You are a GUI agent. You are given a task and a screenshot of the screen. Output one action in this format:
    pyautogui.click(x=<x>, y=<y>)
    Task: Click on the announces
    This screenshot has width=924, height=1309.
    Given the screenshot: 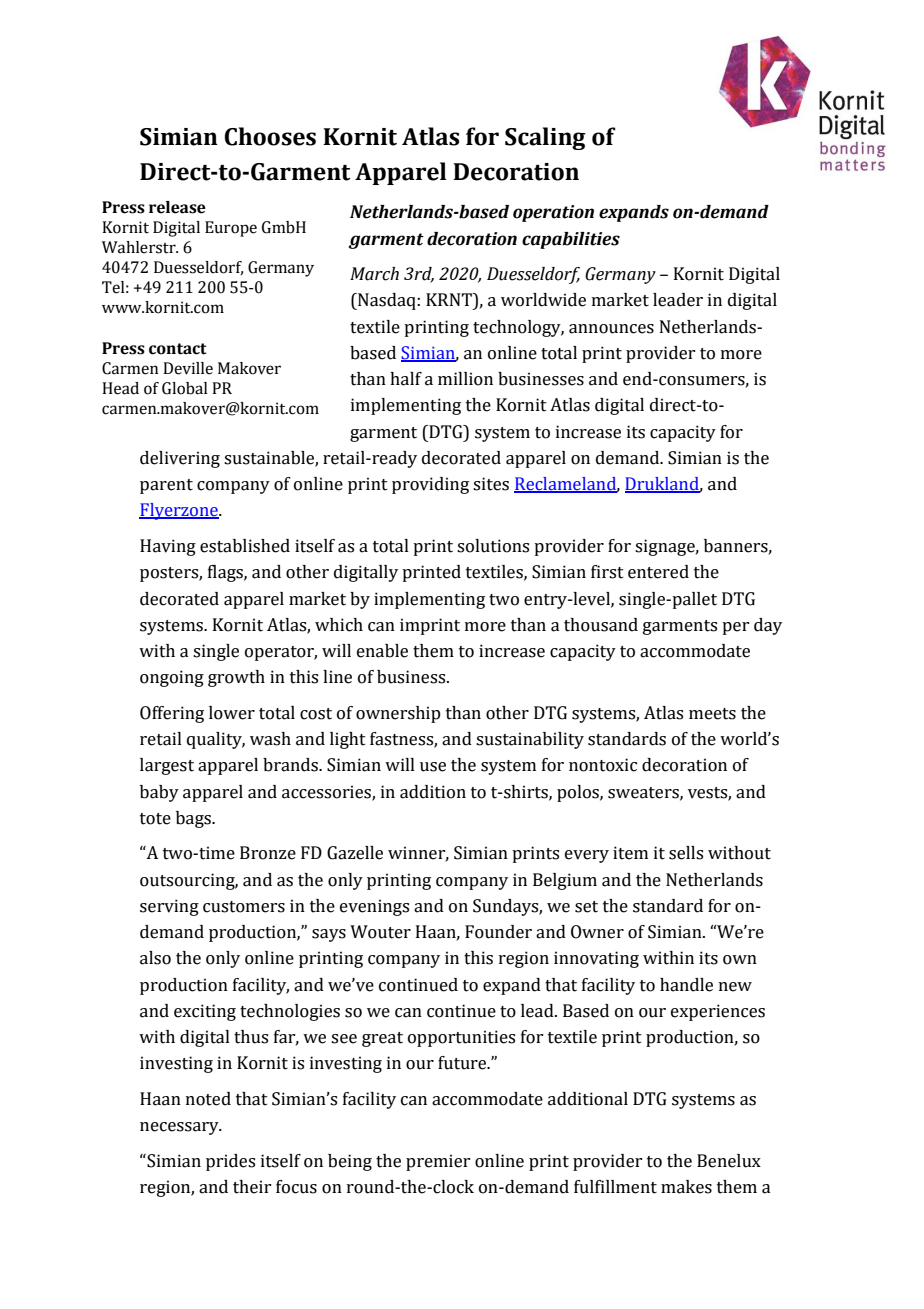 What is the action you would take?
    pyautogui.click(x=611, y=329)
